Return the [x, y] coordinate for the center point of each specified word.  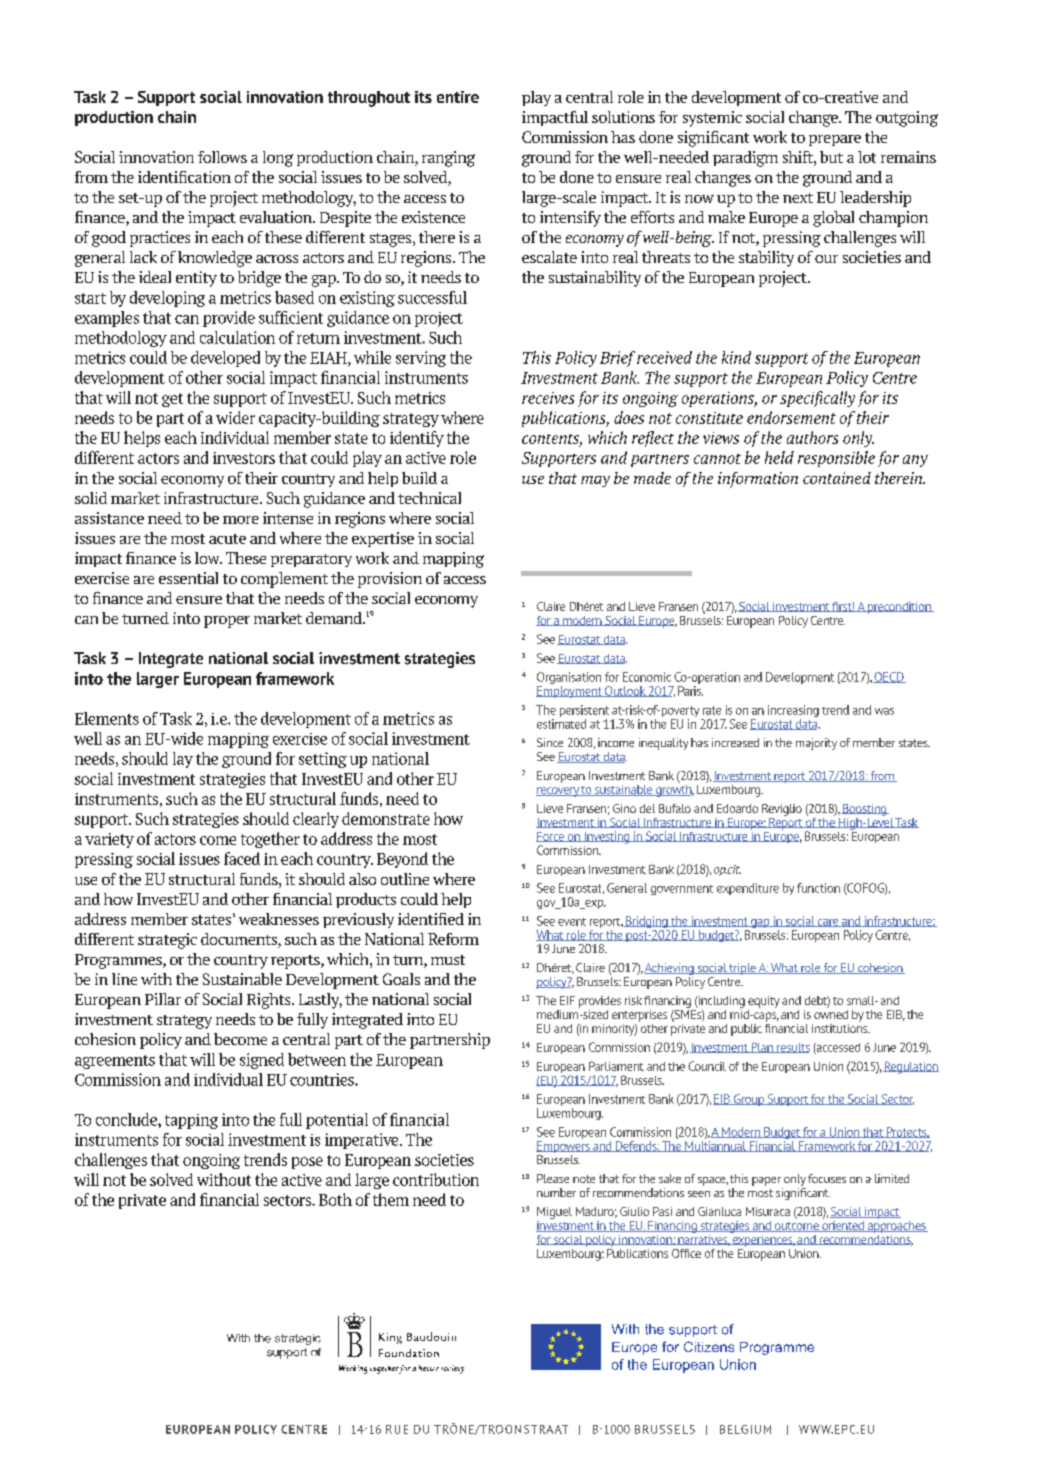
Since [550, 742]
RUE [397, 1429]
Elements [107, 718]
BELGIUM [745, 1429]
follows [222, 157]
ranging [448, 159]
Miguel [554, 1213]
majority [816, 744]
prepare [835, 140]
